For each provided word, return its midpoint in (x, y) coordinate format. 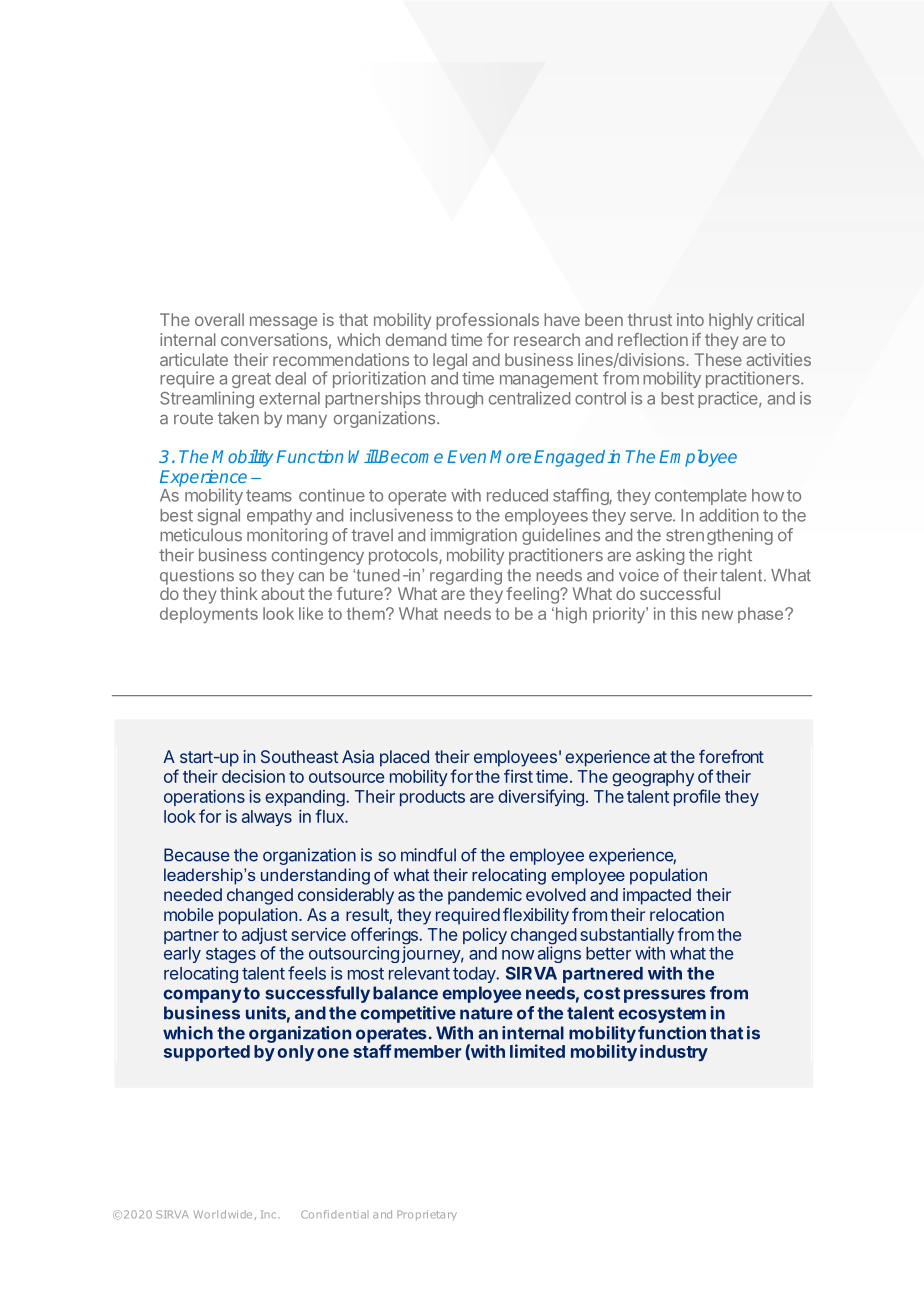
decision (253, 776)
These (718, 359)
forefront (731, 756)
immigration (474, 536)
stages (231, 955)
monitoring (287, 536)
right (735, 556)
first (518, 776)
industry (674, 1052)
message (283, 323)
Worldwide (223, 1214)
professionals (487, 321)
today (475, 975)
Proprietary (427, 1215)
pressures (665, 996)
